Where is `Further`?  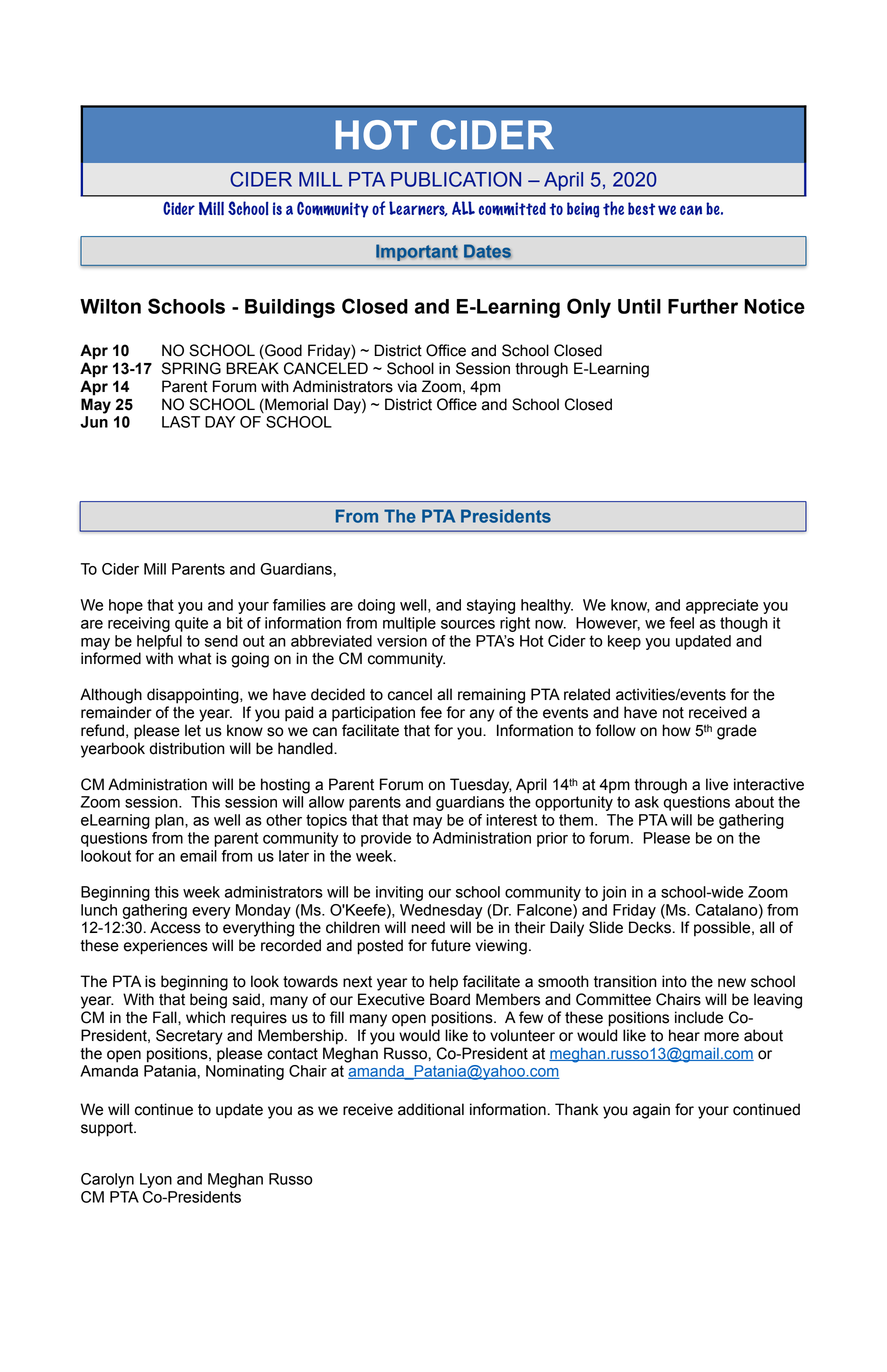 Further is located at coordinates (703, 306).
